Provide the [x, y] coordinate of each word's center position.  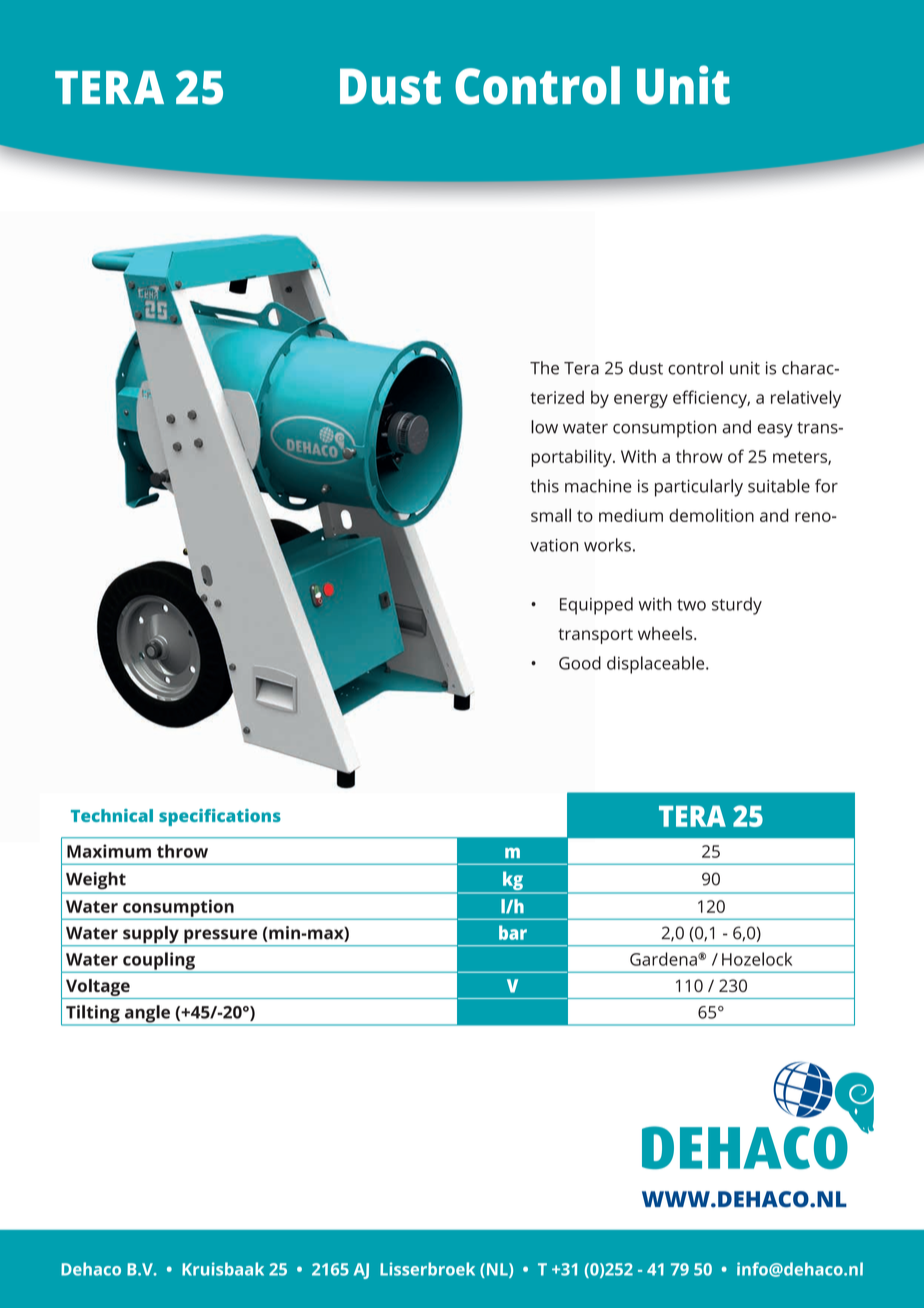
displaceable [657, 665]
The [544, 368]
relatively [806, 399]
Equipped [596, 606]
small [551, 515]
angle [147, 1015]
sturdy [737, 606]
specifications [220, 817]
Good [580, 663]
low [544, 427]
